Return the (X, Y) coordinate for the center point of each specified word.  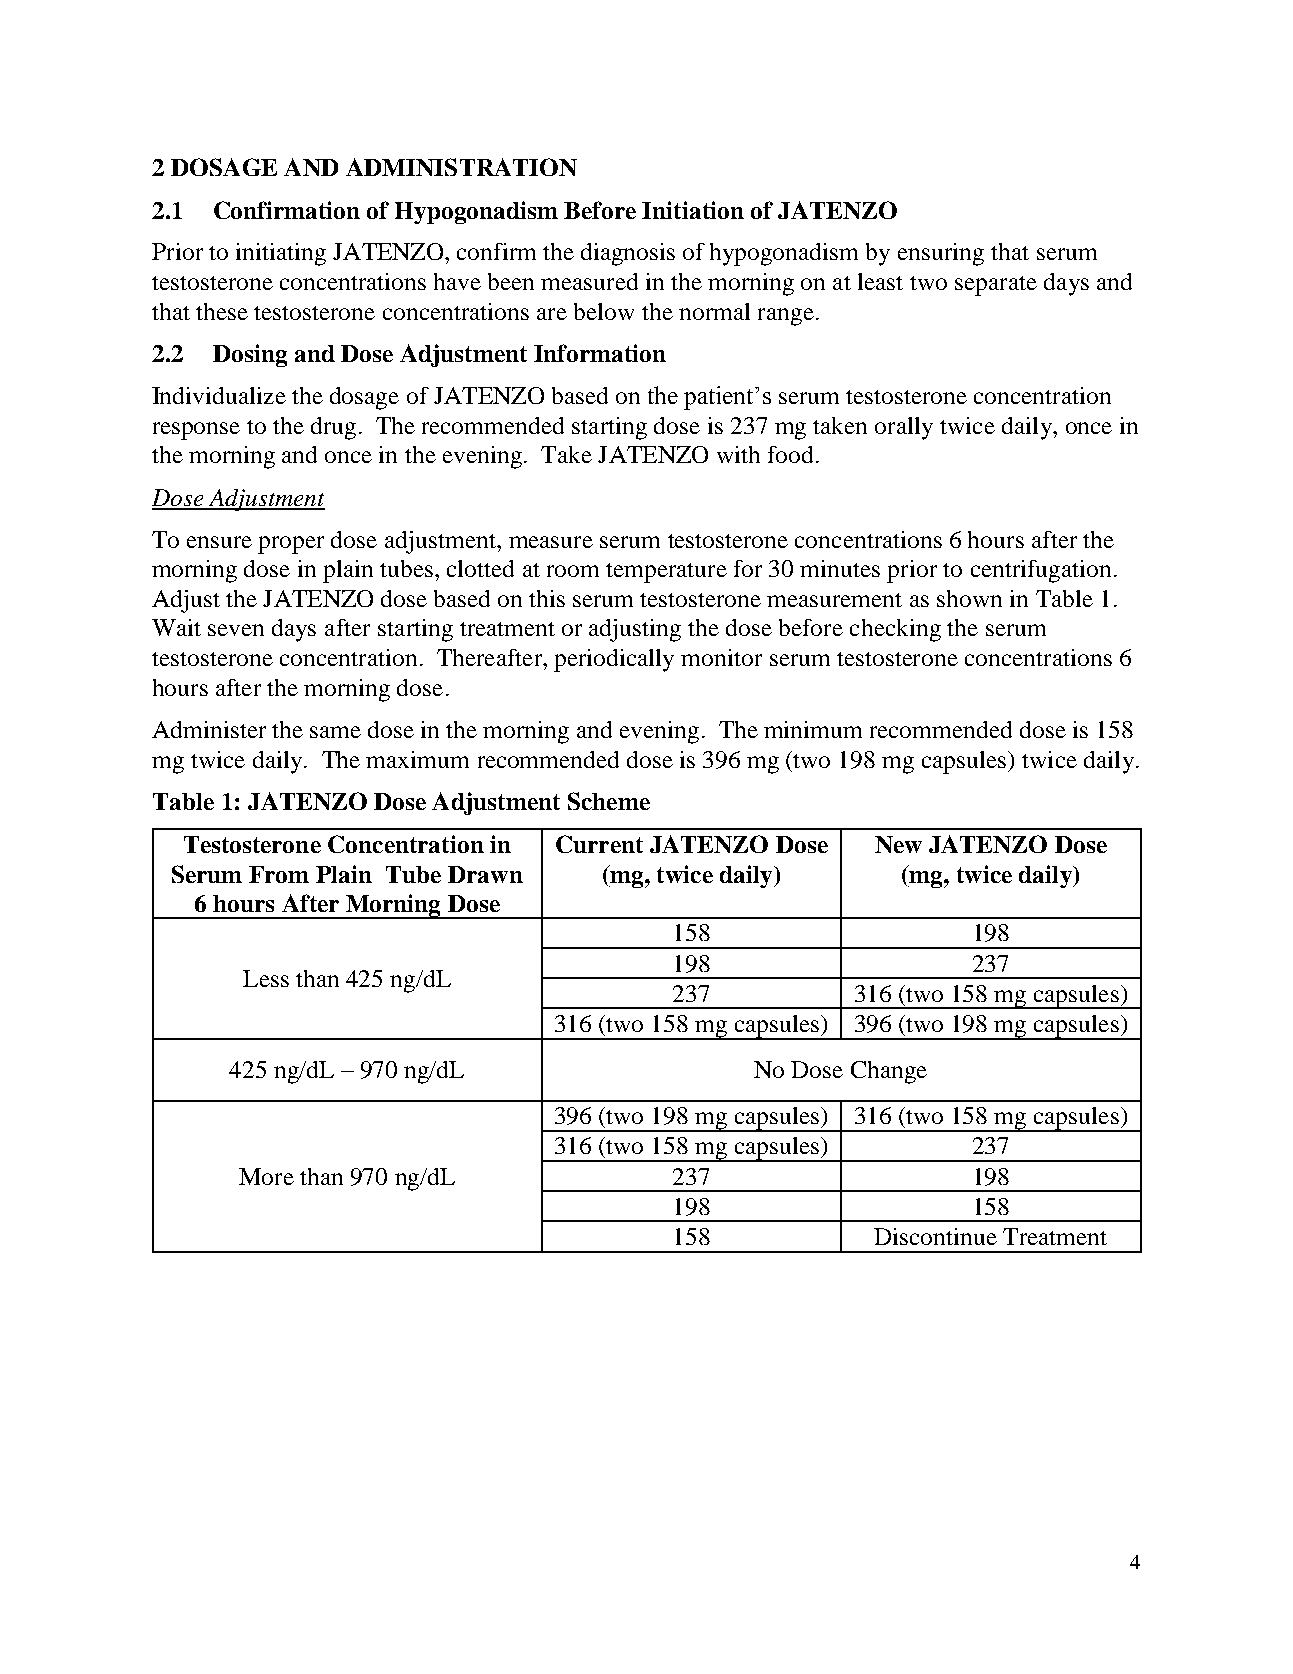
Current (599, 844)
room (573, 571)
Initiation (693, 210)
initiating (281, 254)
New (898, 844)
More (266, 1176)
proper (291, 545)
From (279, 874)
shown (969, 598)
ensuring (941, 254)
